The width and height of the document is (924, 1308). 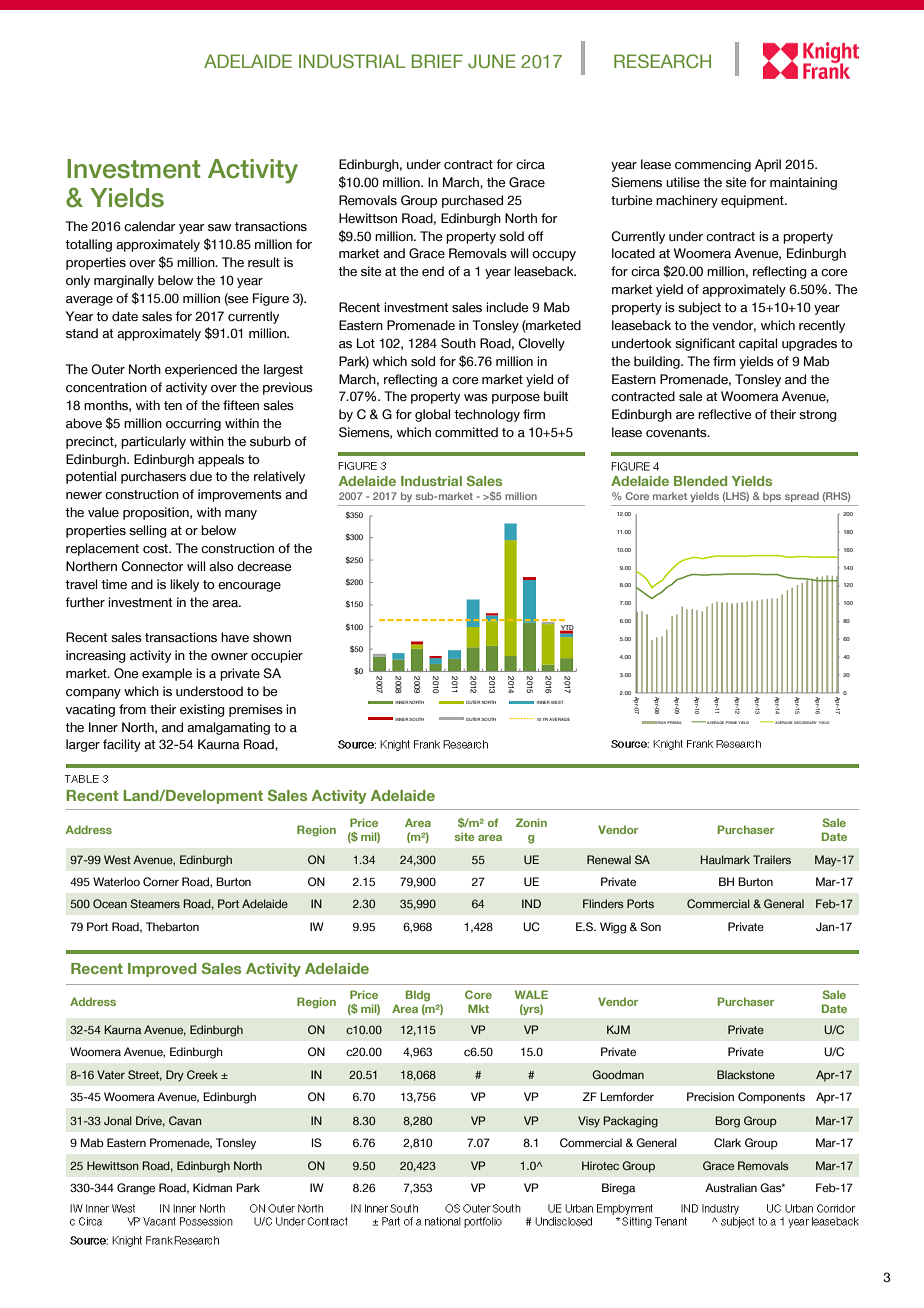 I want to click on saw, so click(x=219, y=227).
